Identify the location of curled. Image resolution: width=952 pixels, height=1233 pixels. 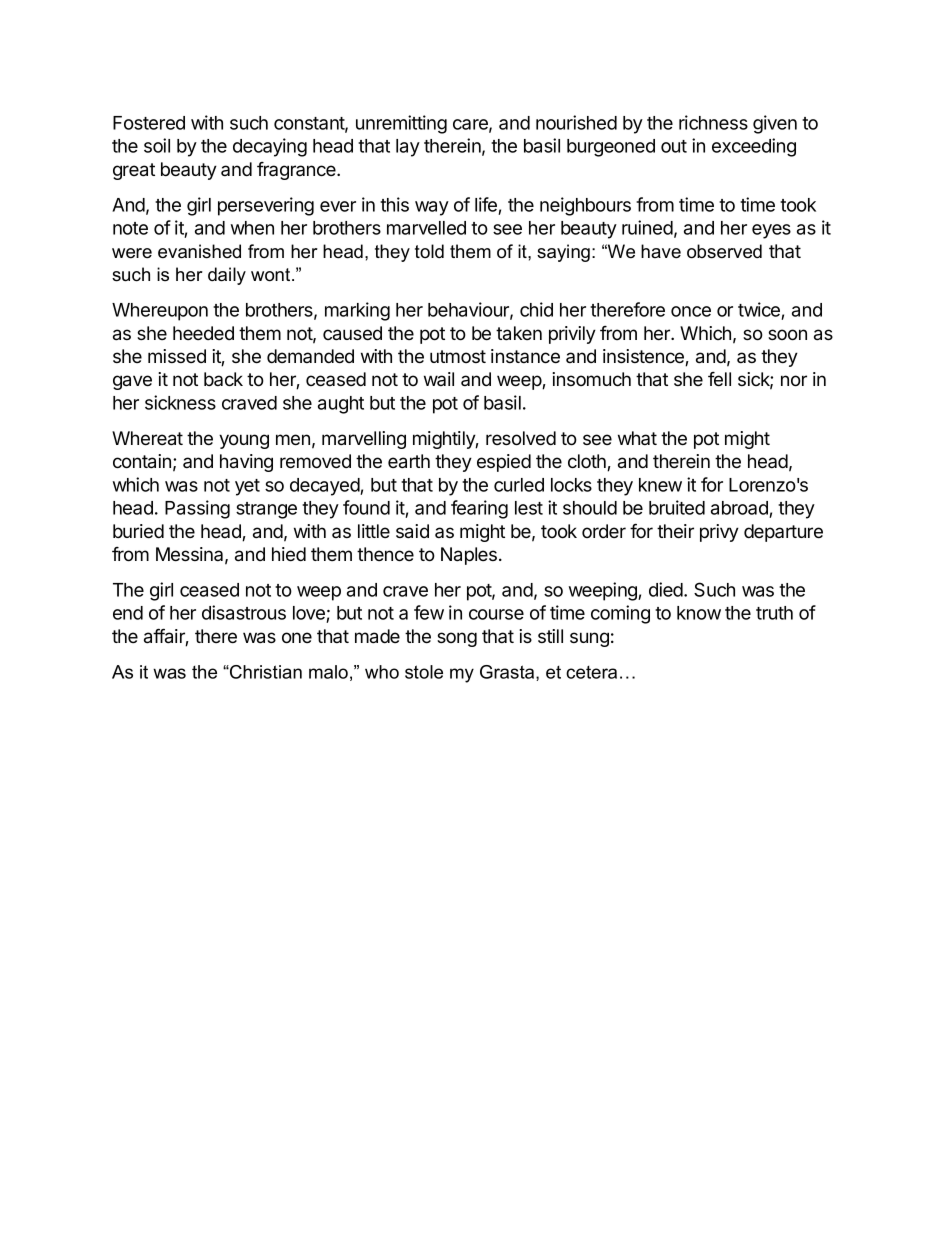
(519, 485).
